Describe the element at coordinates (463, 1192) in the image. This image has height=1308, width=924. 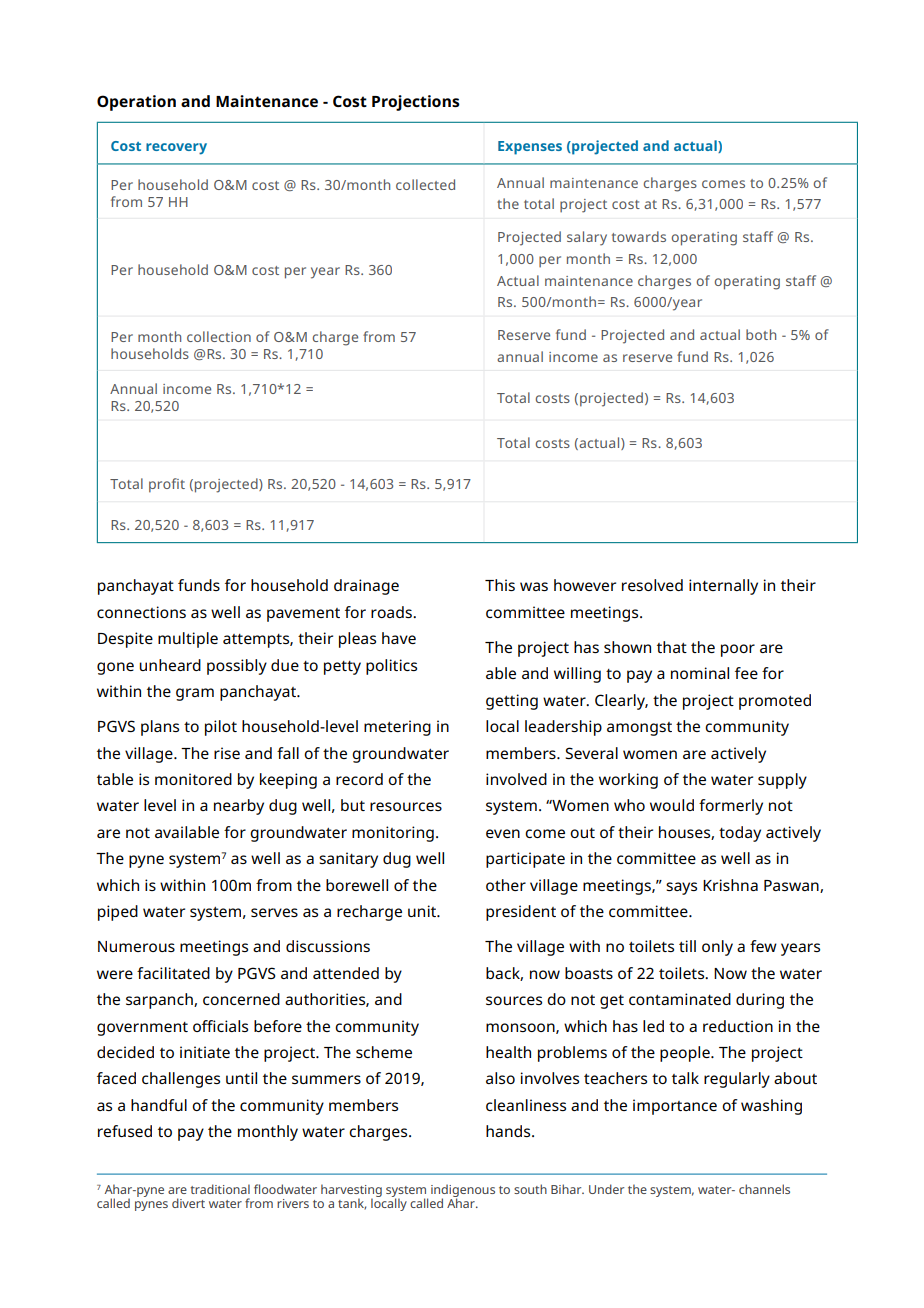
I see `indigenous` at that location.
